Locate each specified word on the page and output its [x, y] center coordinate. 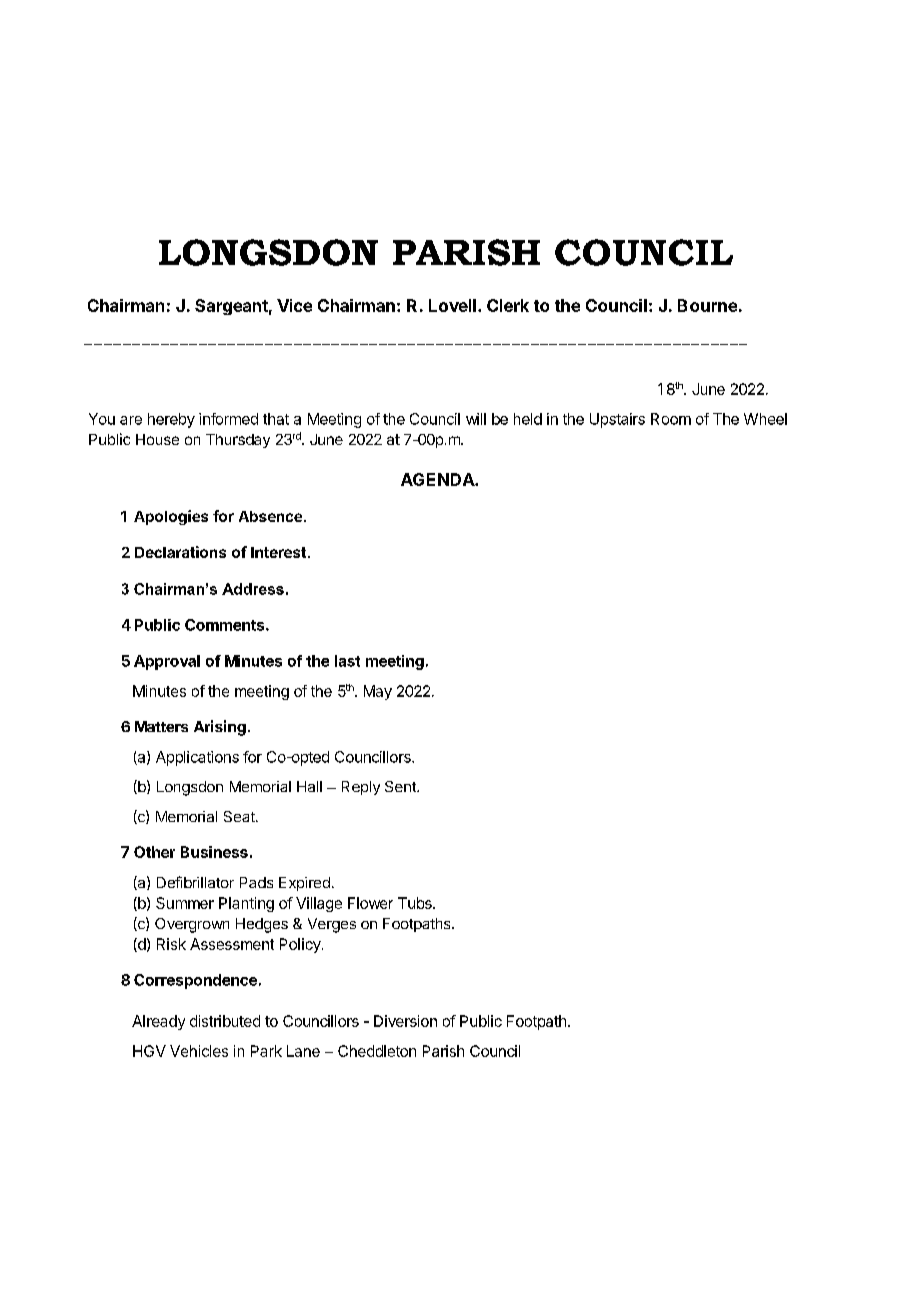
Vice [294, 305]
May [378, 692]
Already [158, 1022]
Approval [167, 662]
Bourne [707, 305]
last [347, 661]
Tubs [416, 903]
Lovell [452, 305]
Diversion [405, 1021]
